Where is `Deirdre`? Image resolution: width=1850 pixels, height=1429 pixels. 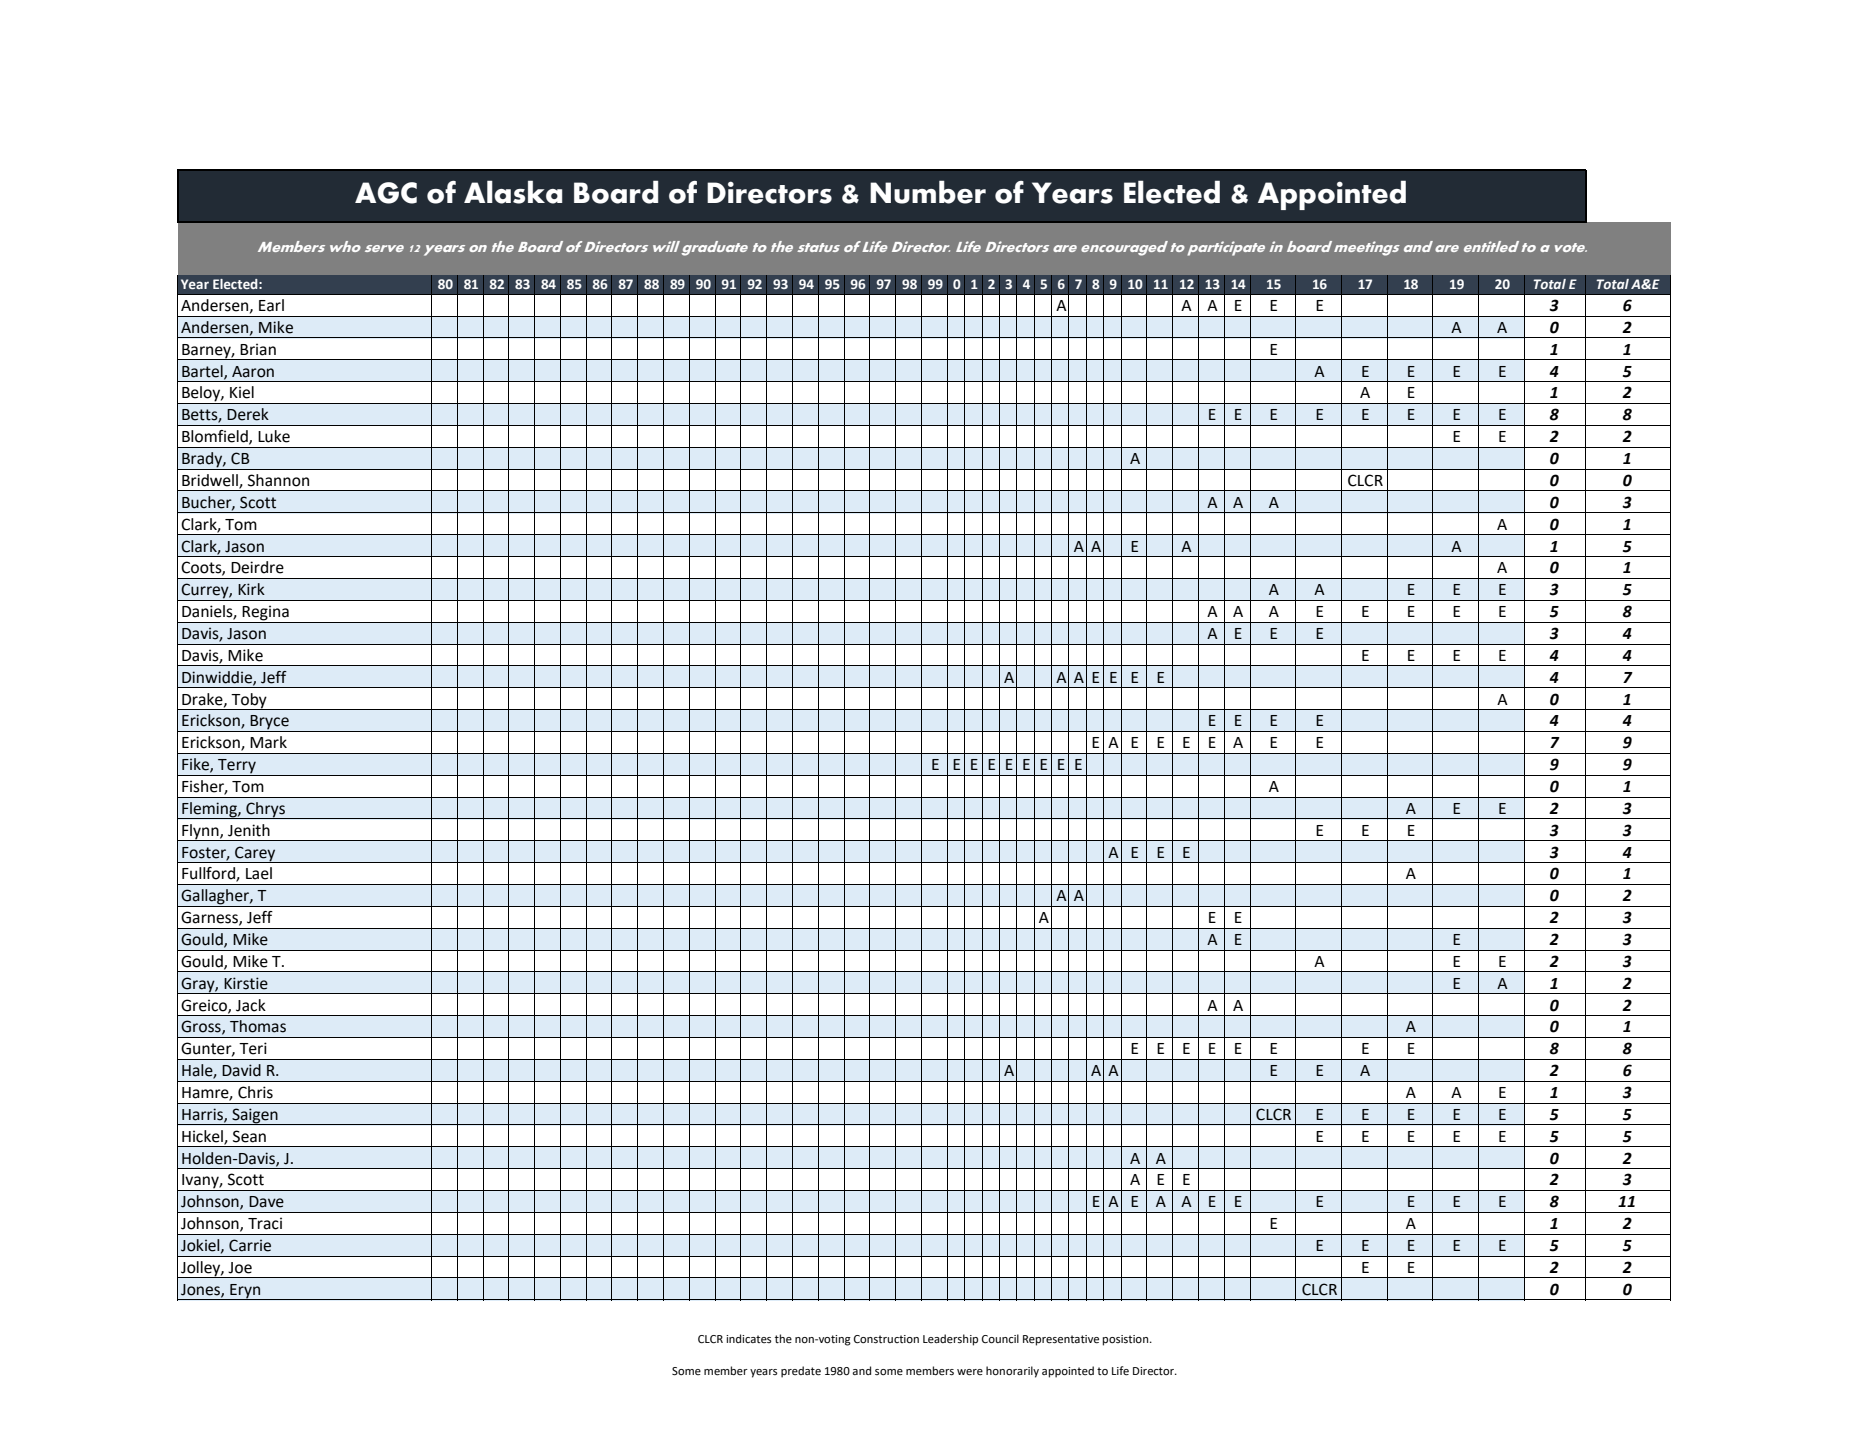 Deirdre is located at coordinates (257, 567).
